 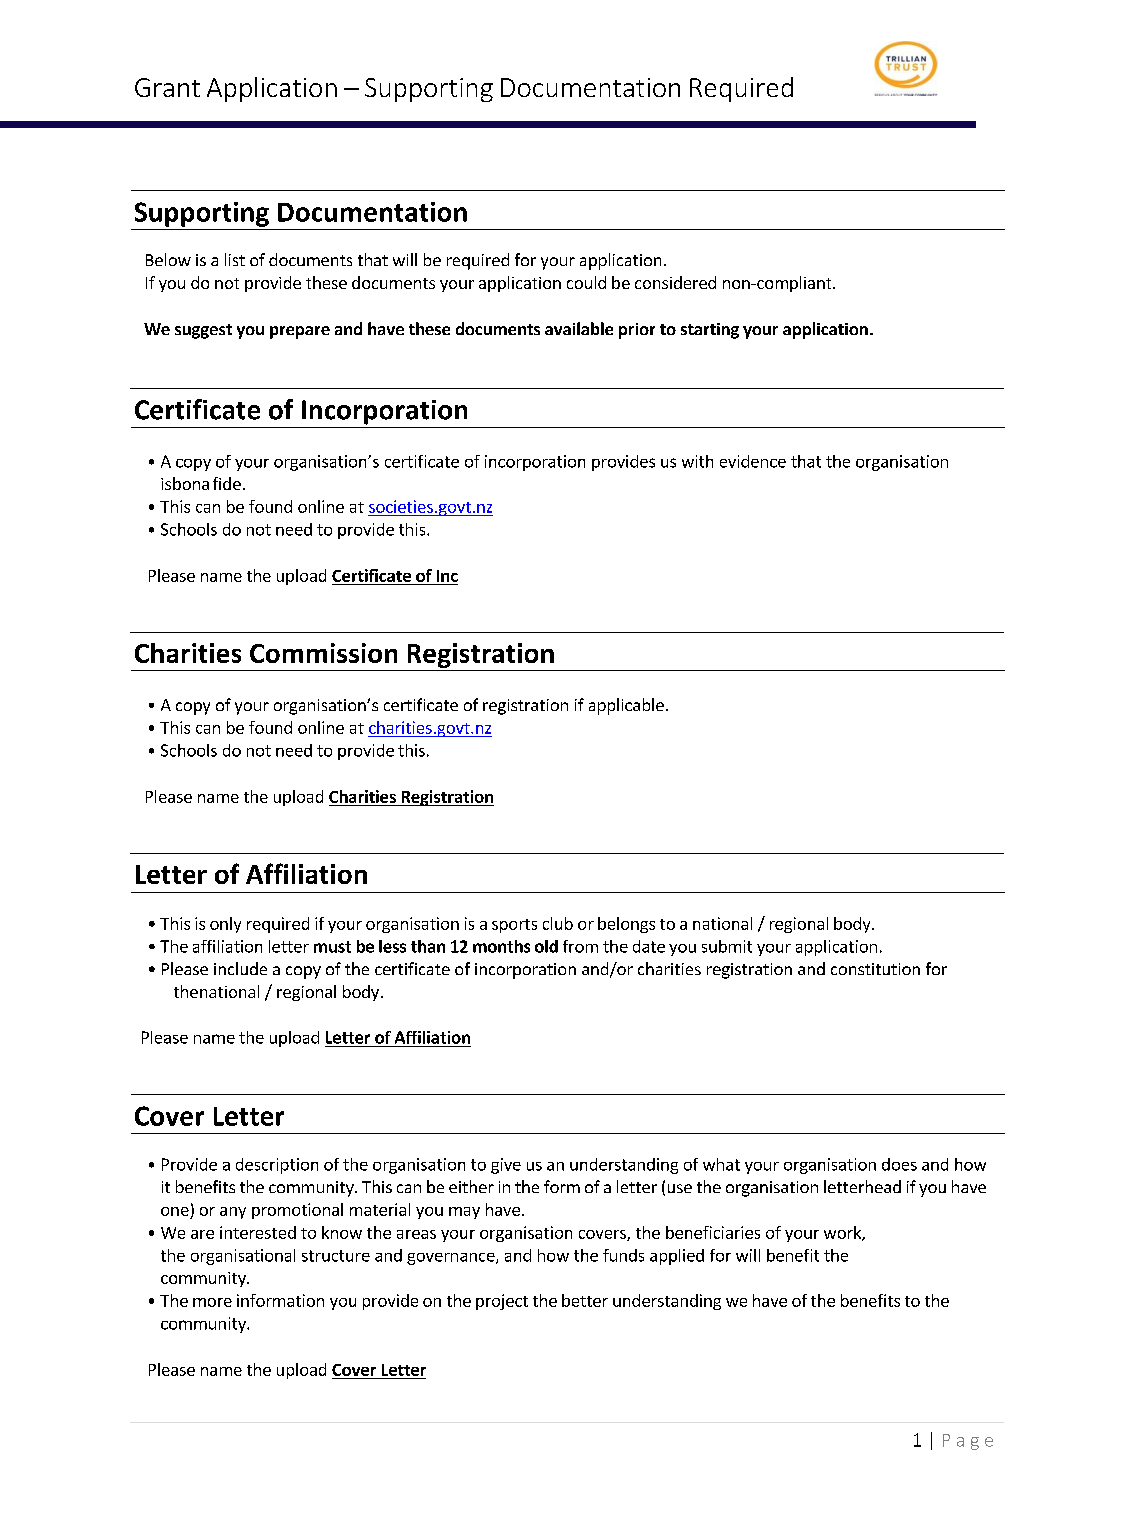 What do you see at coordinates (727, 946) in the page?
I see `submit` at bounding box center [727, 946].
